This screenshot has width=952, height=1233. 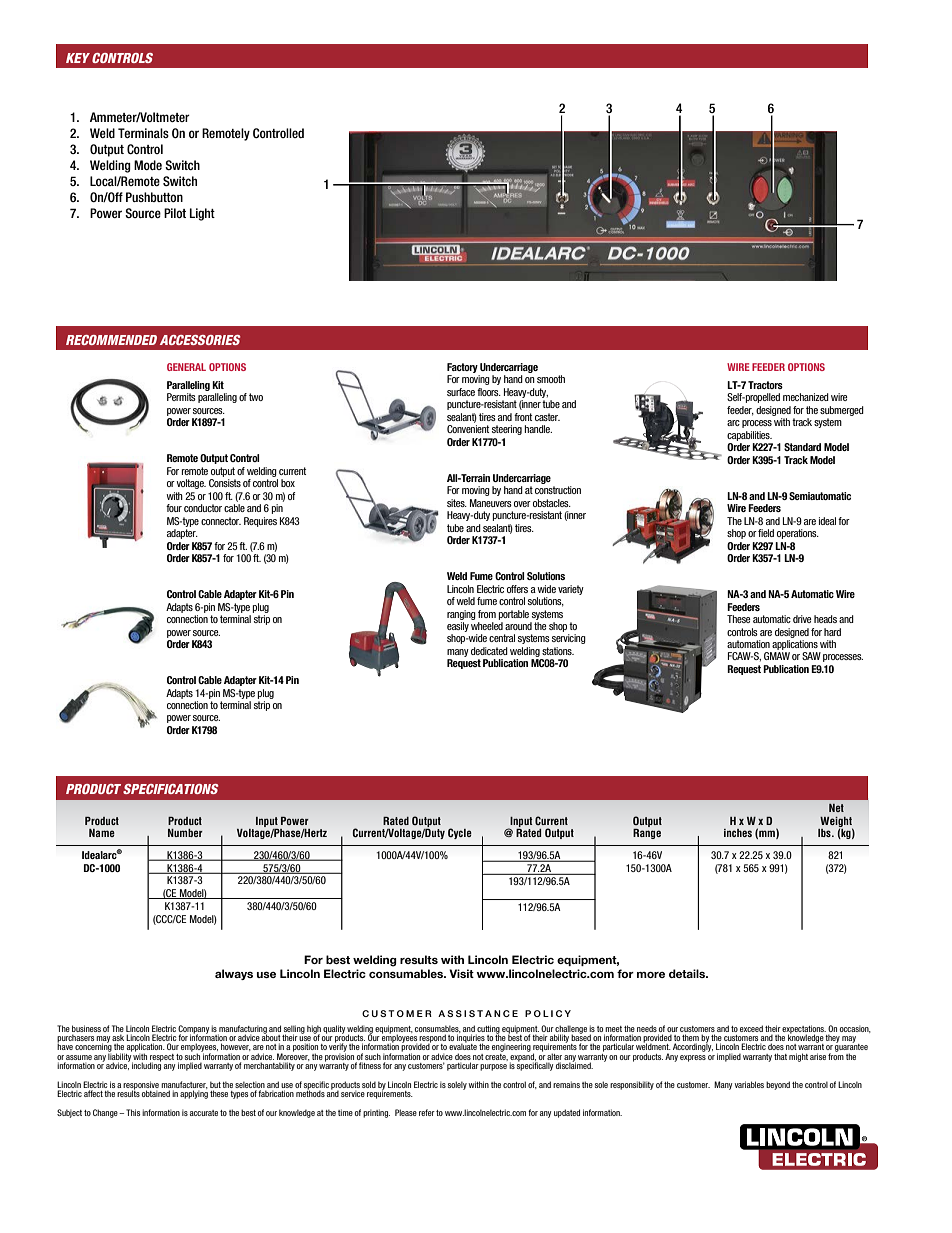 I want to click on Permits, so click(x=181, y=397).
